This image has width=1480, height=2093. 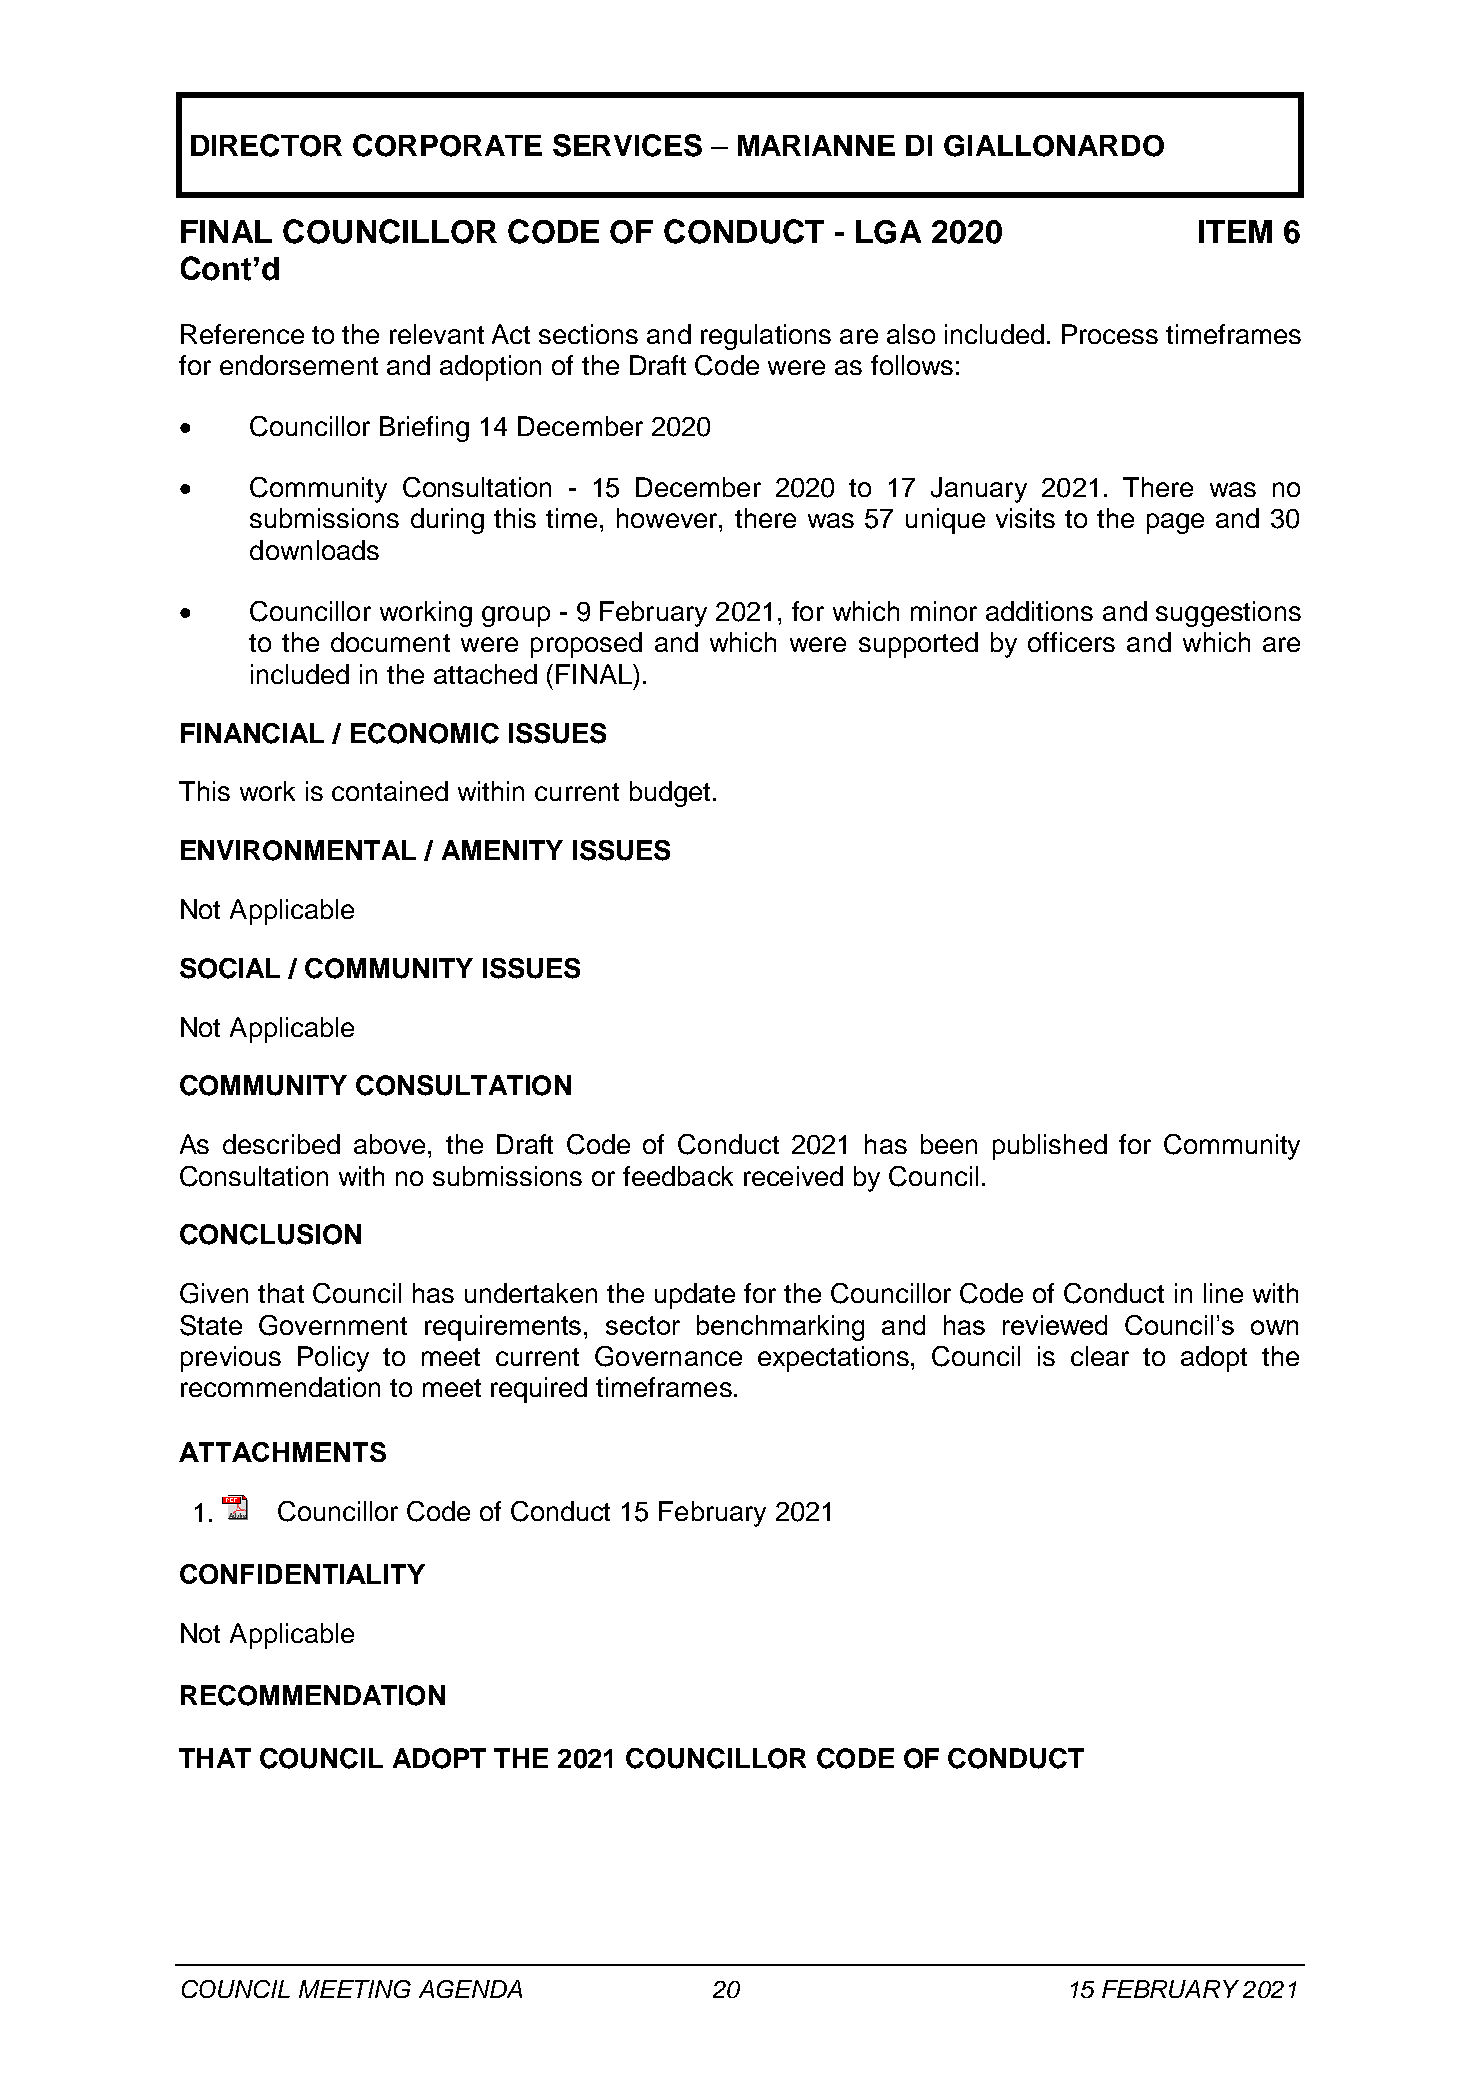 I want to click on clear, so click(x=1100, y=1356).
